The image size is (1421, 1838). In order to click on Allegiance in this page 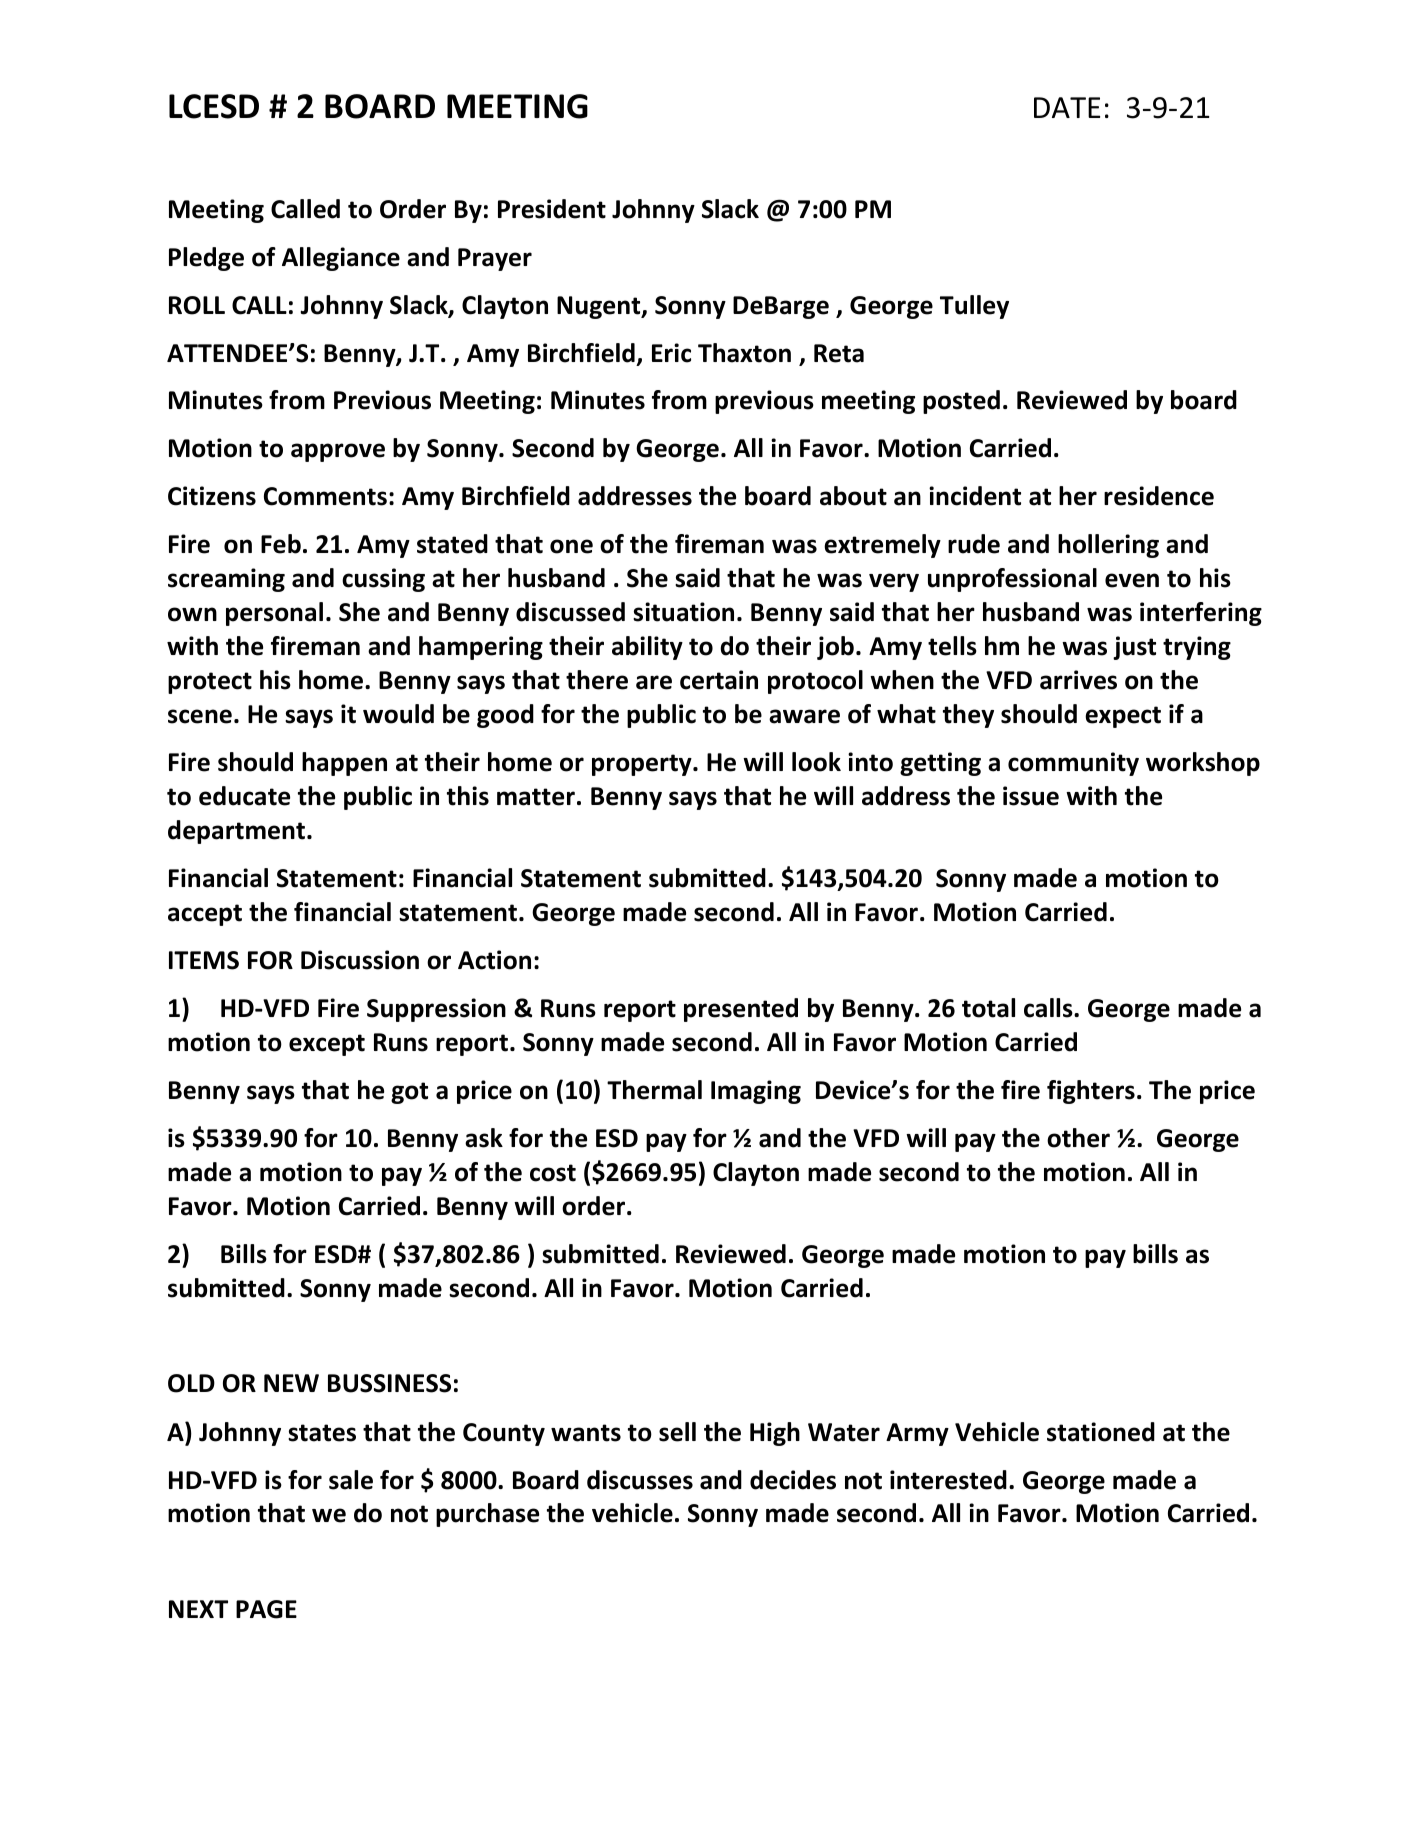, I will do `click(341, 259)`.
